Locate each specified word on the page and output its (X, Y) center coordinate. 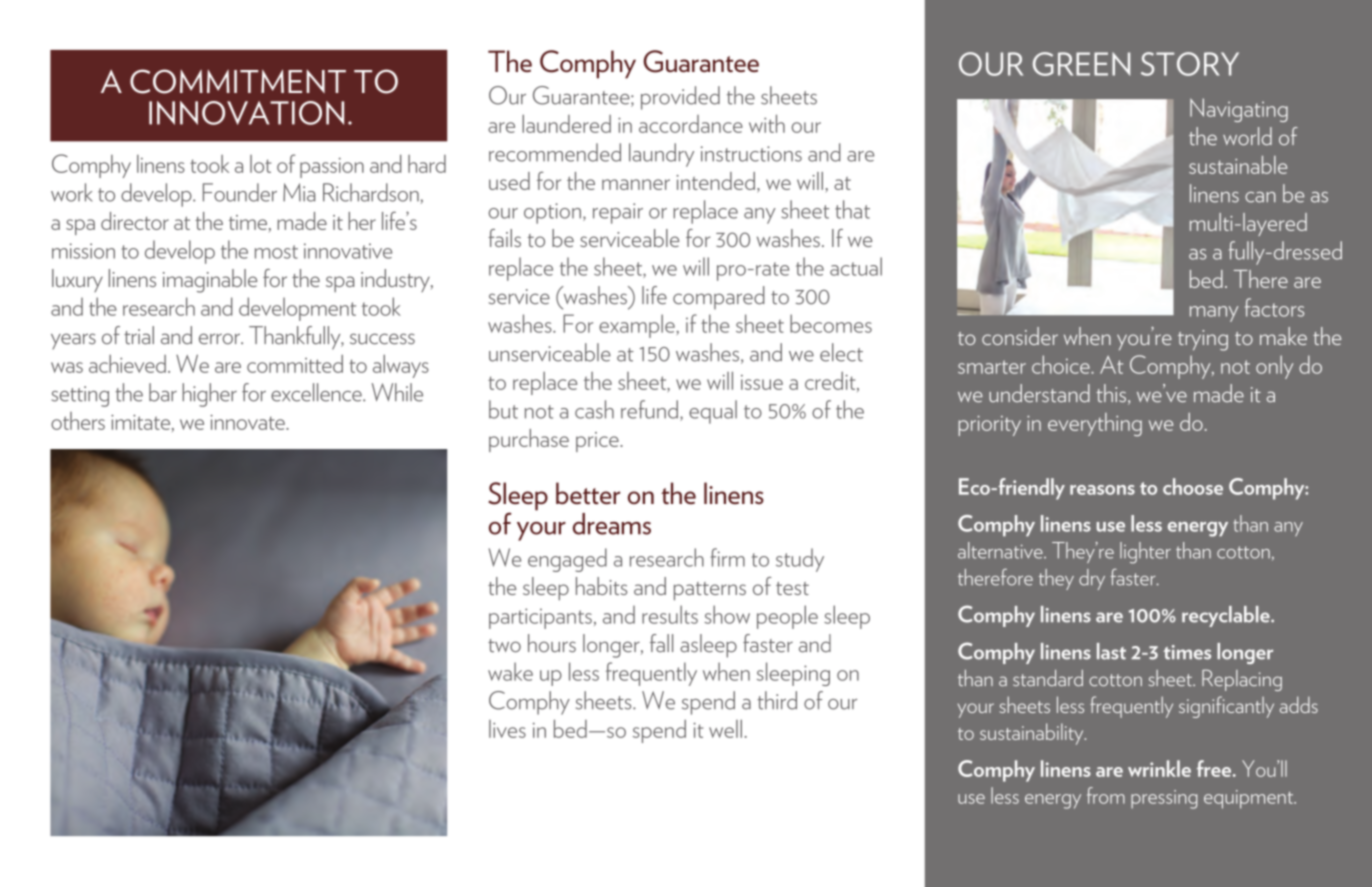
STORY (1190, 64)
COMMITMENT (238, 81)
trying (1203, 340)
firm (727, 557)
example (638, 326)
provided (680, 98)
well (725, 729)
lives (507, 729)
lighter (1145, 553)
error (220, 338)
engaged (567, 560)
